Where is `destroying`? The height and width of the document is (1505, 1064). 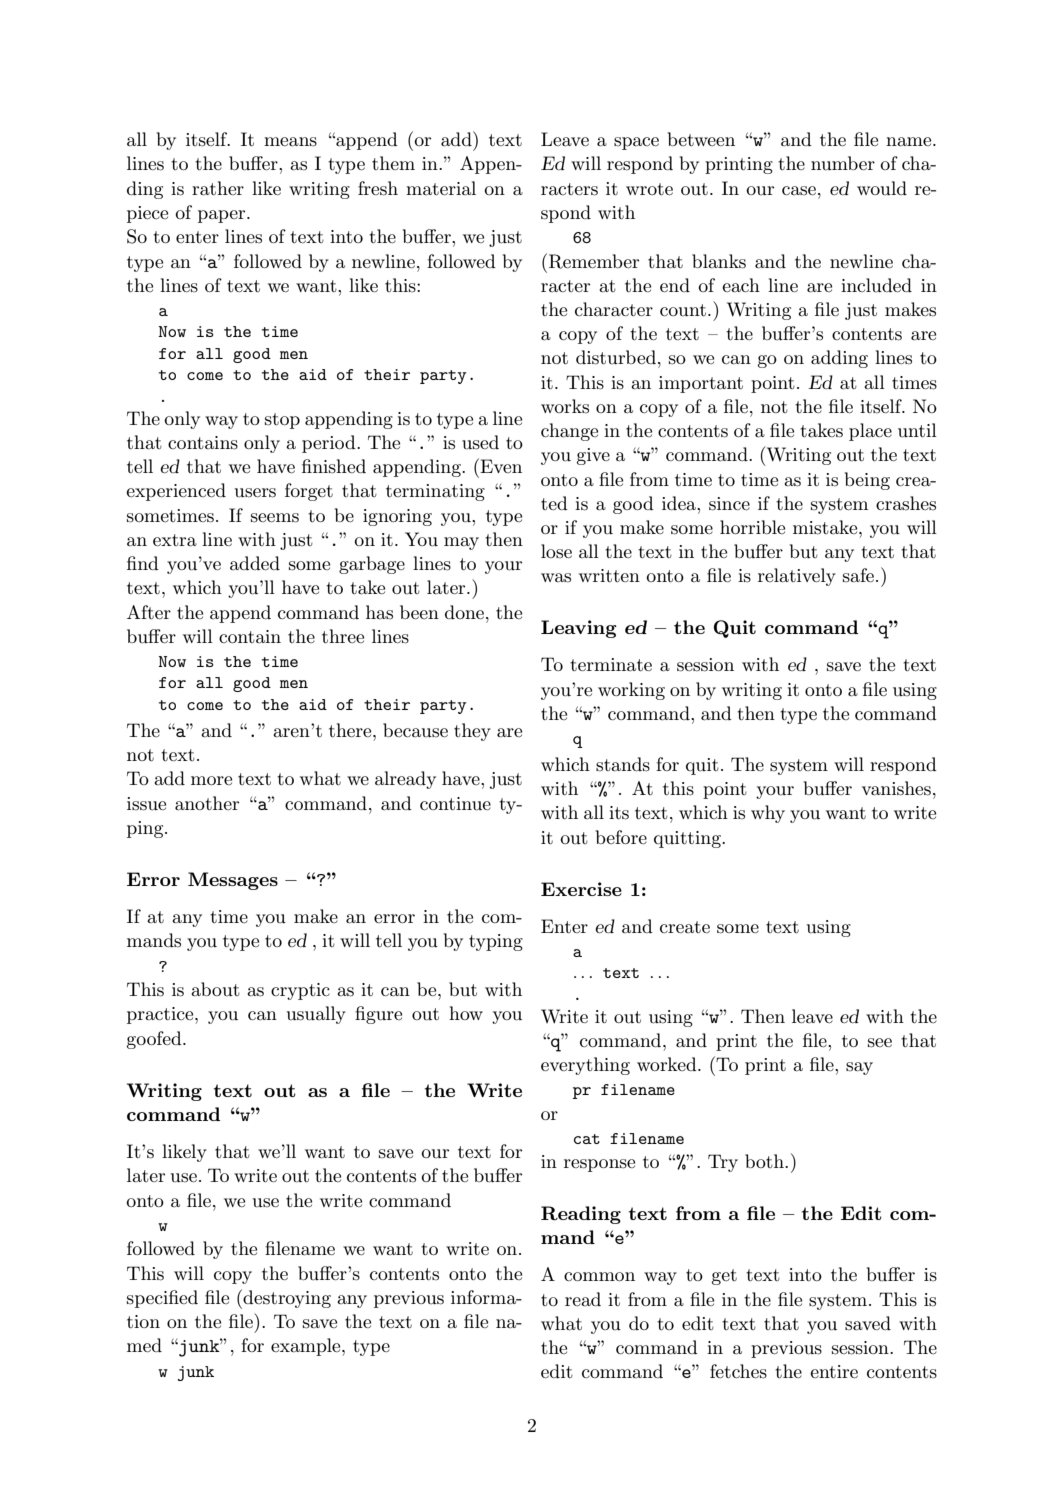
destroying is located at coordinates (287, 1299).
